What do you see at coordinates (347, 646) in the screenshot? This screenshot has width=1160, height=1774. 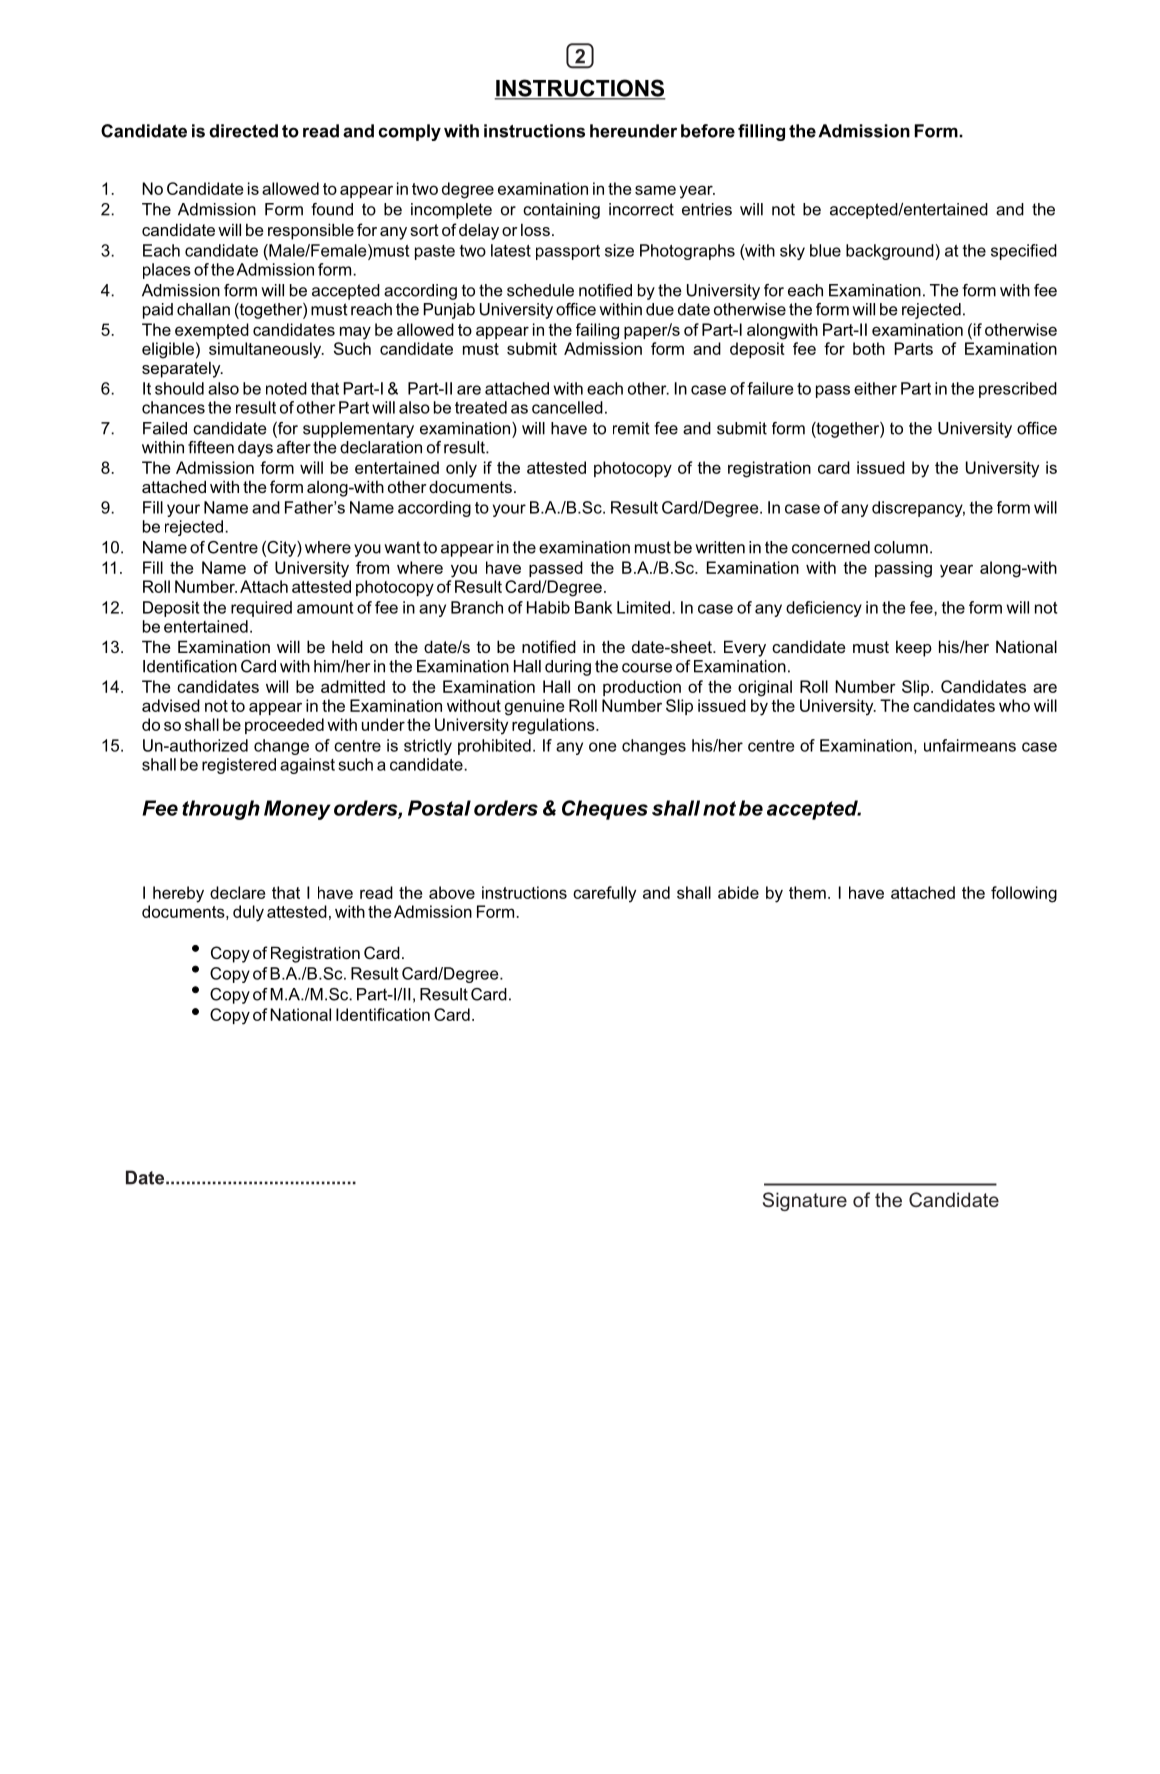 I see `held` at bounding box center [347, 646].
